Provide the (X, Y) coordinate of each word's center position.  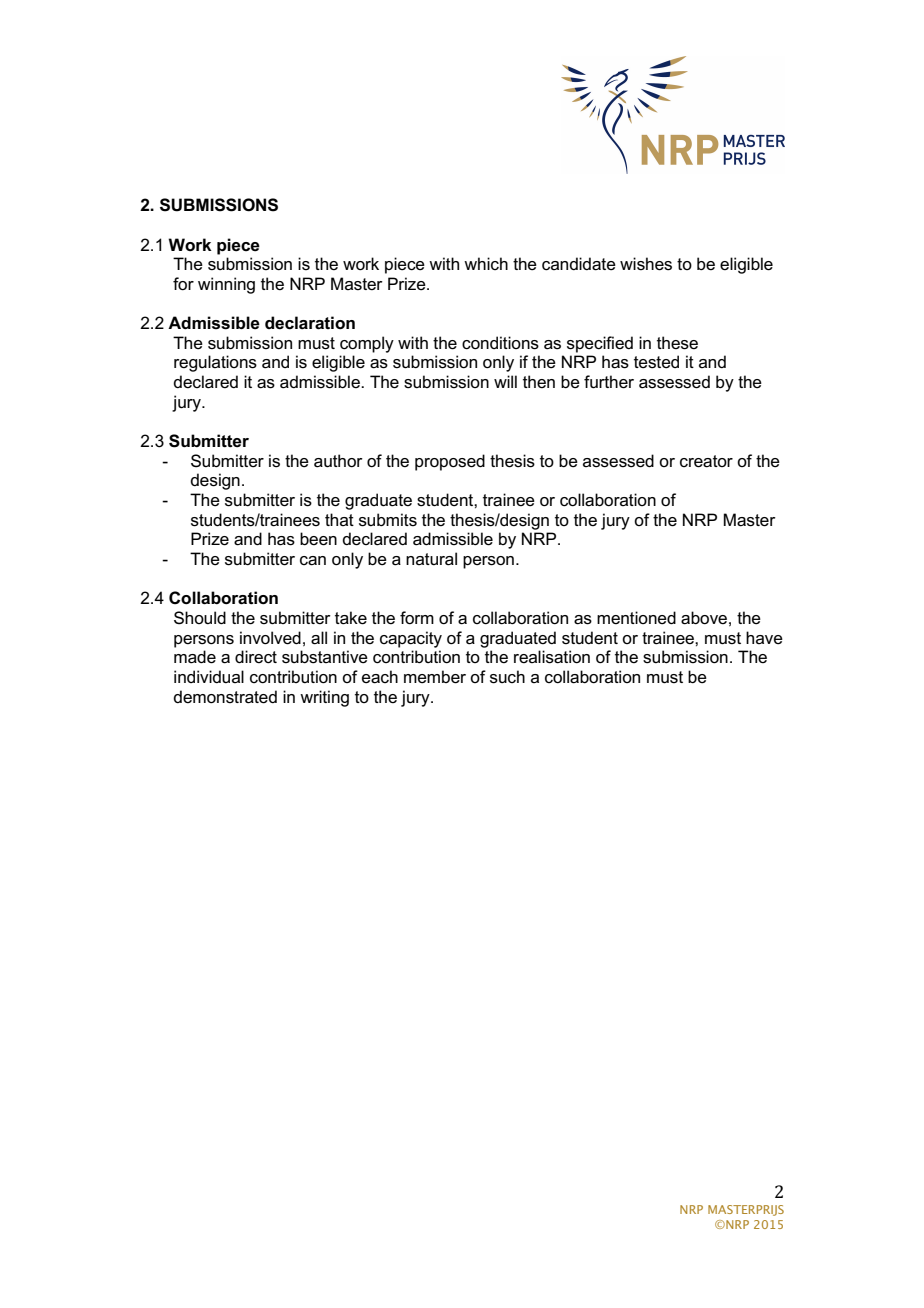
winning (226, 285)
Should (200, 618)
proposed (450, 462)
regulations (215, 363)
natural (431, 559)
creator (706, 461)
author (338, 461)
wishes (646, 264)
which (486, 263)
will (505, 381)
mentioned (636, 618)
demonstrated (225, 697)
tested (656, 362)
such (507, 677)
